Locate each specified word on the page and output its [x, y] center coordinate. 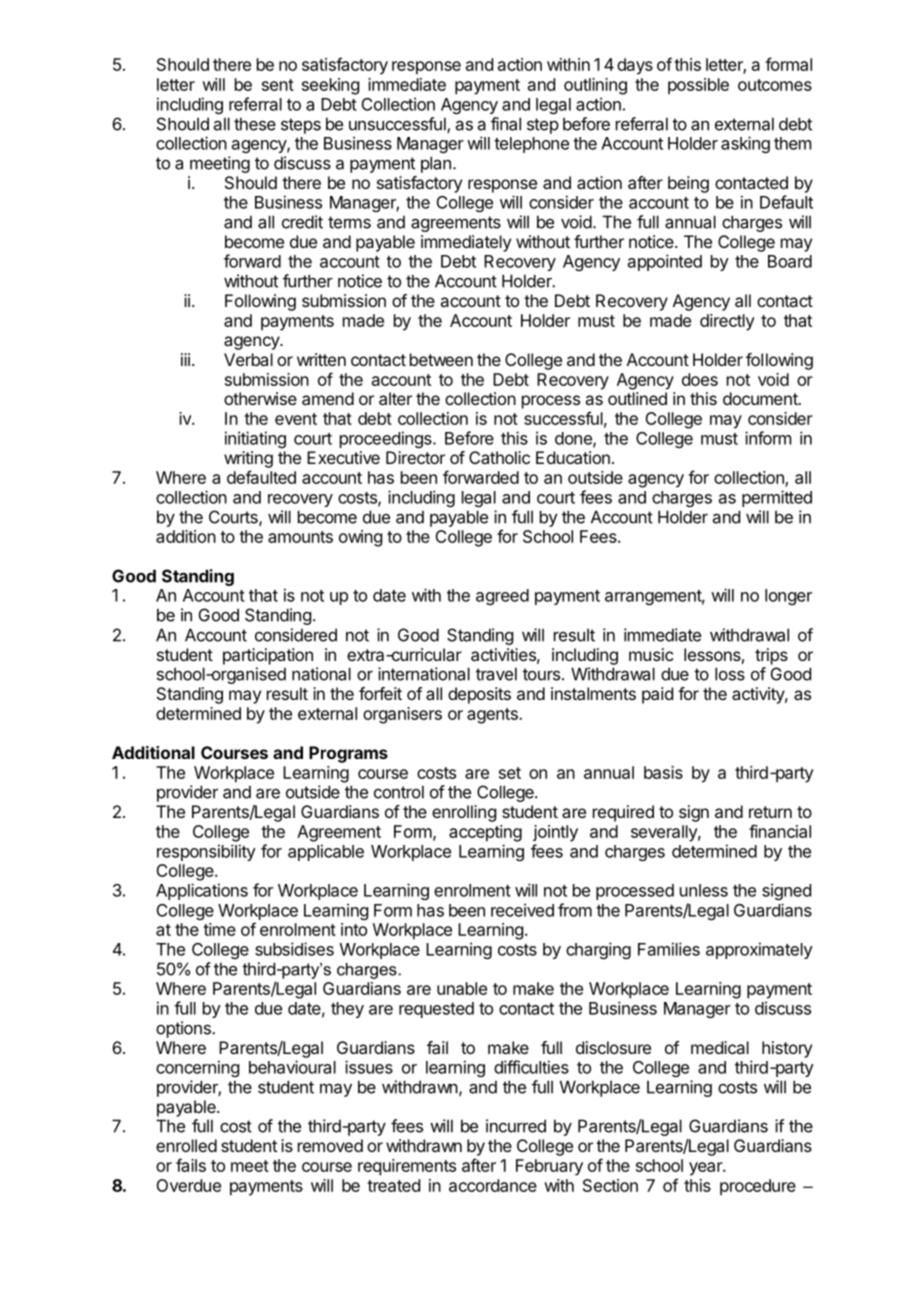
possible [698, 86]
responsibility [206, 852]
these [255, 124]
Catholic [499, 457]
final [506, 124]
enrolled [186, 1145]
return [770, 812]
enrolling [464, 813]
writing [248, 459]
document [761, 398]
